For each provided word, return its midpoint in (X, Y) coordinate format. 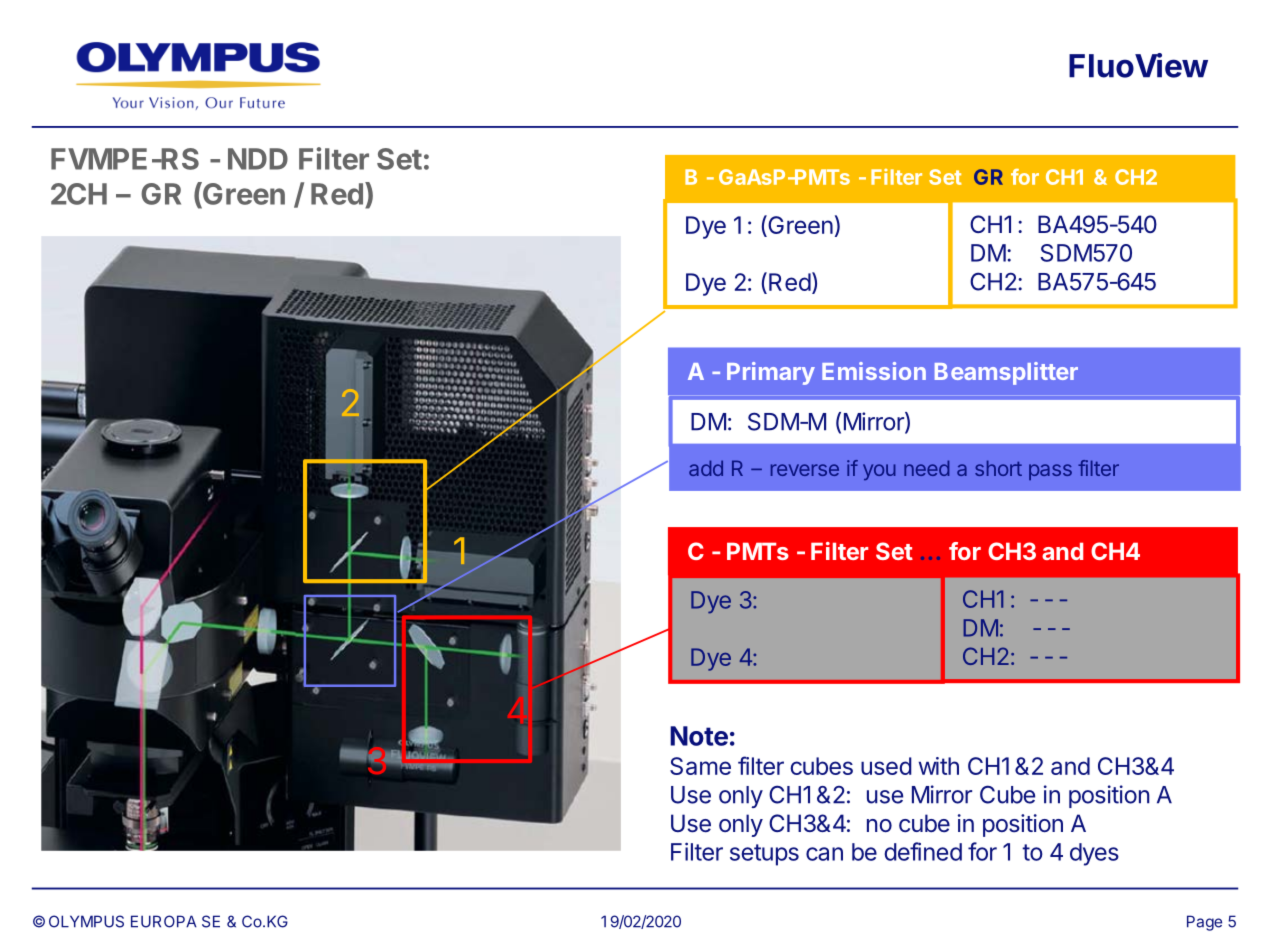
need (926, 468)
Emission (874, 371)
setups (764, 855)
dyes (1094, 854)
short (998, 468)
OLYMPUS (86, 921)
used (886, 766)
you (879, 472)
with (939, 766)
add (706, 468)
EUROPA (164, 921)
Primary (771, 373)
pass (1050, 472)
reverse (805, 470)
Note (699, 736)
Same (700, 766)
